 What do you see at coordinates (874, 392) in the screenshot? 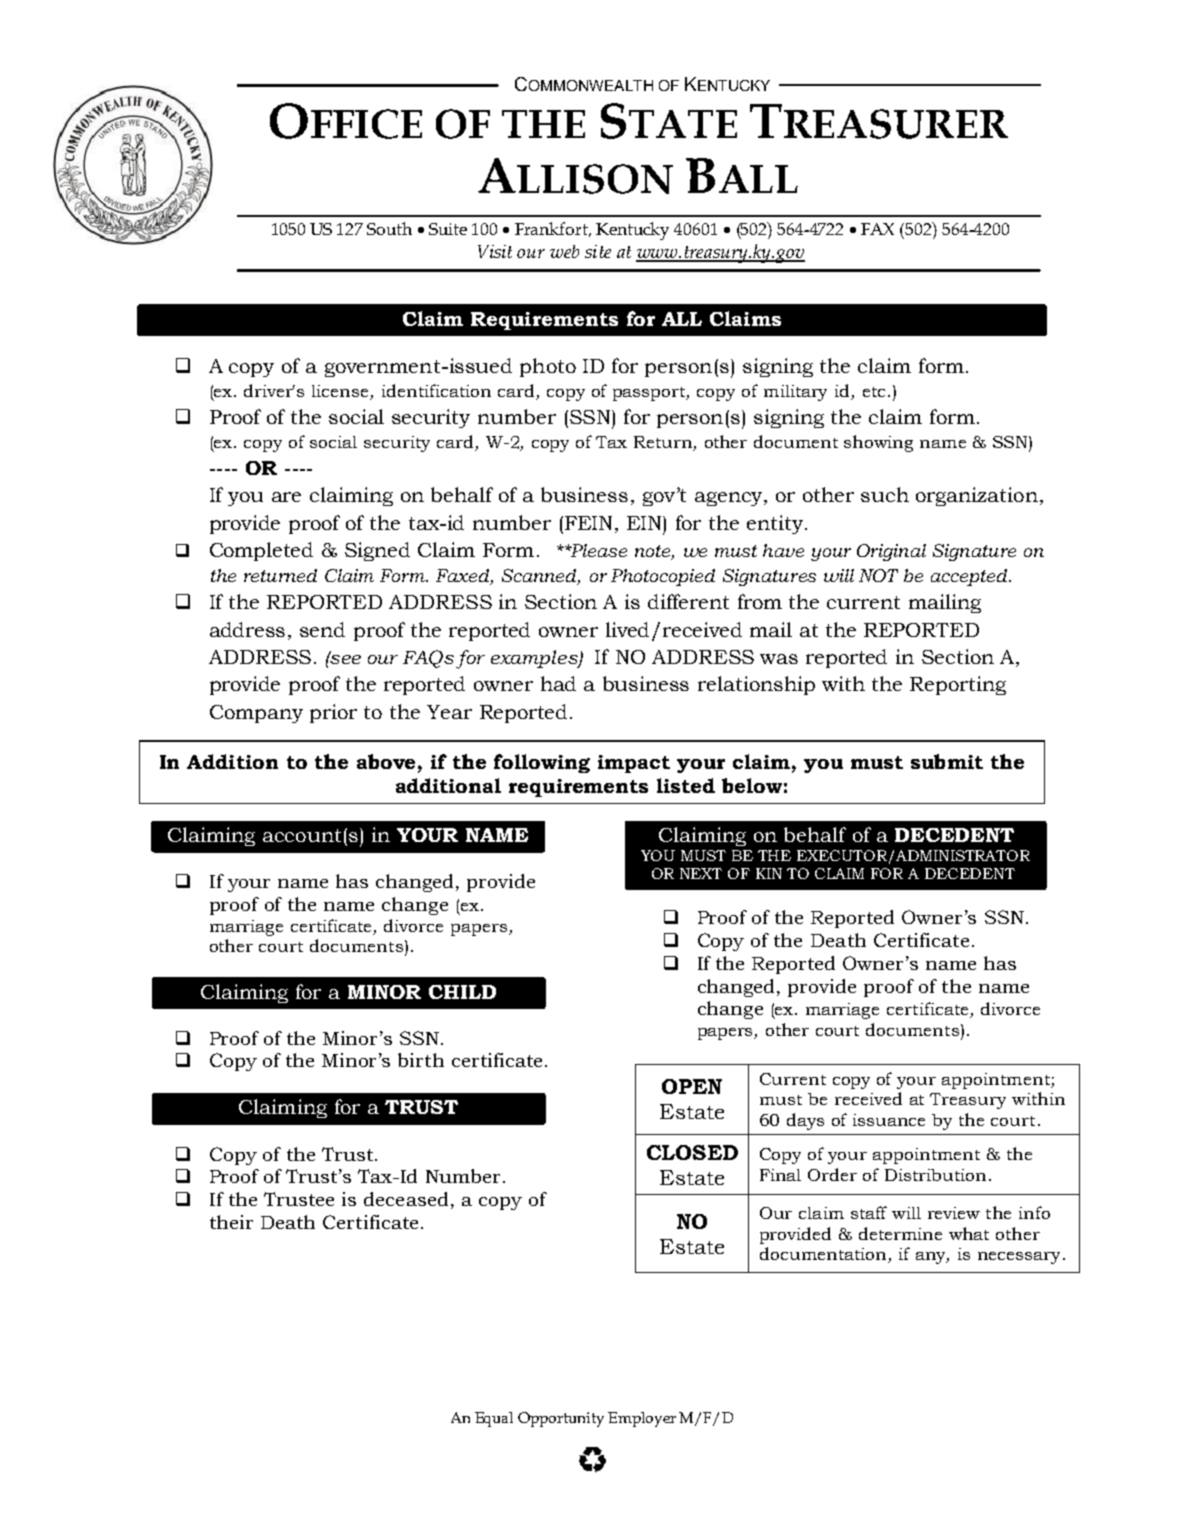
I see `etc` at bounding box center [874, 392].
